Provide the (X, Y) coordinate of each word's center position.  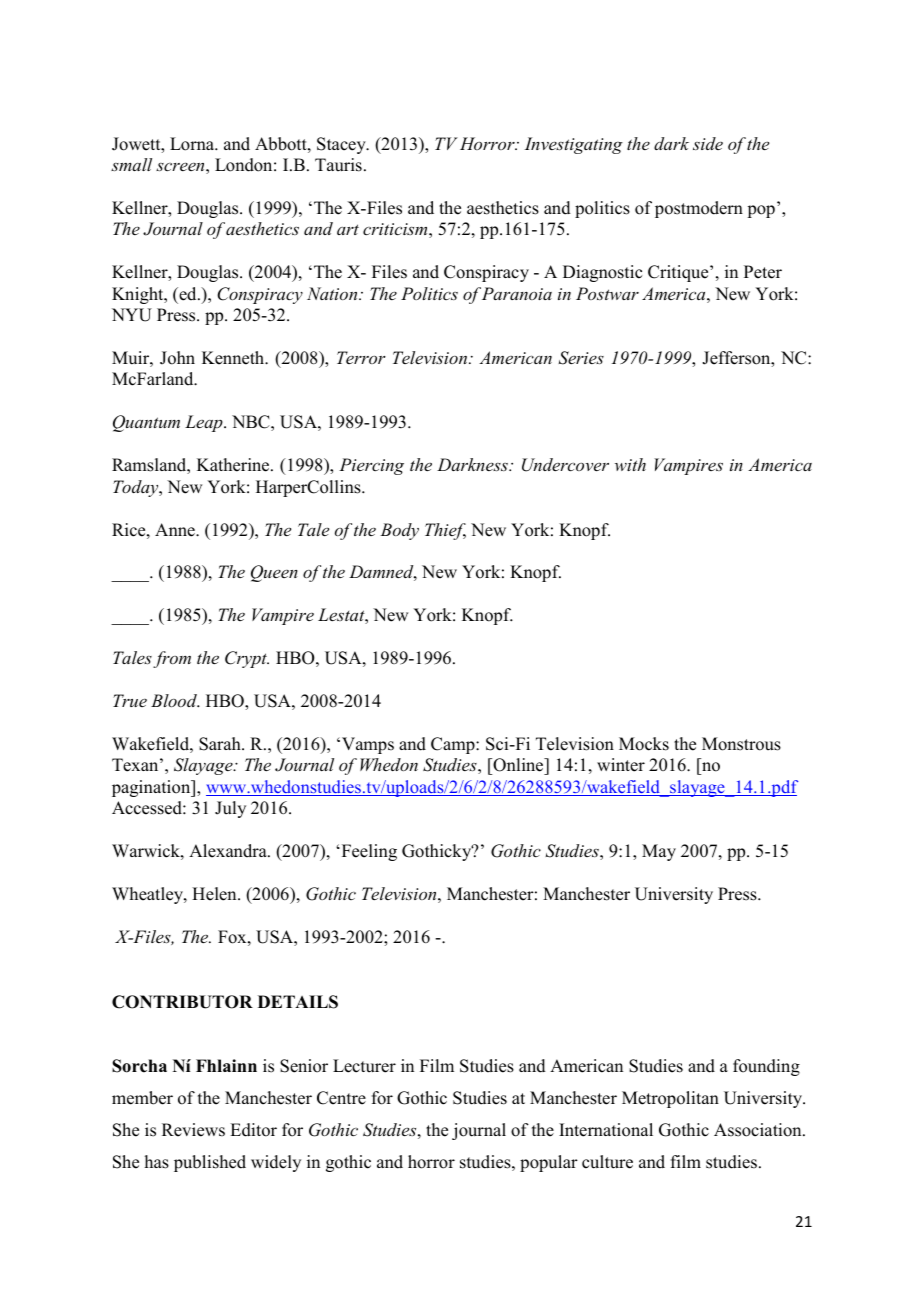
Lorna (193, 144)
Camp (454, 745)
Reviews (193, 1130)
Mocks (644, 744)
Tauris (338, 165)
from (172, 659)
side (708, 143)
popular (549, 1163)
